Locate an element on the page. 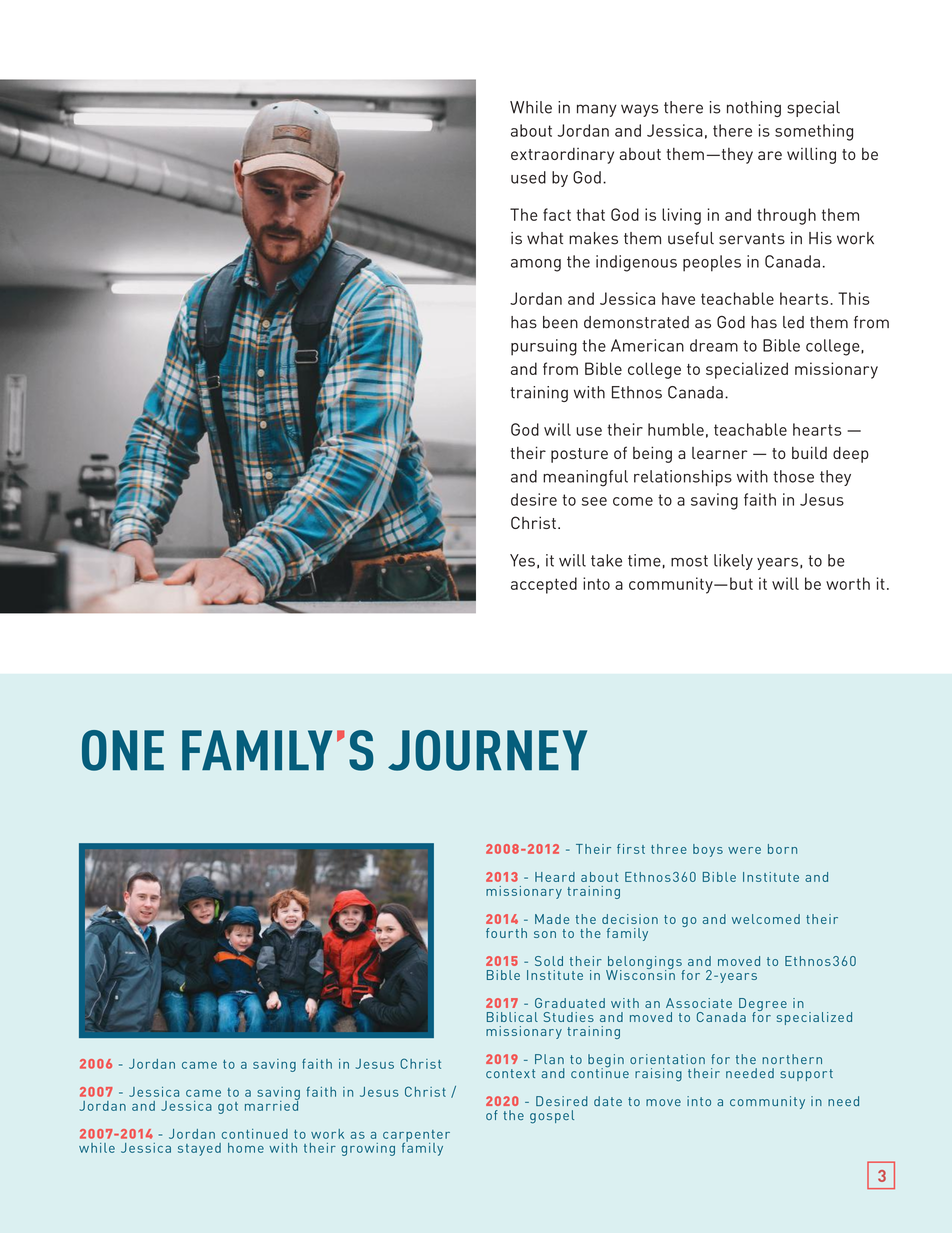  born is located at coordinates (782, 849).
